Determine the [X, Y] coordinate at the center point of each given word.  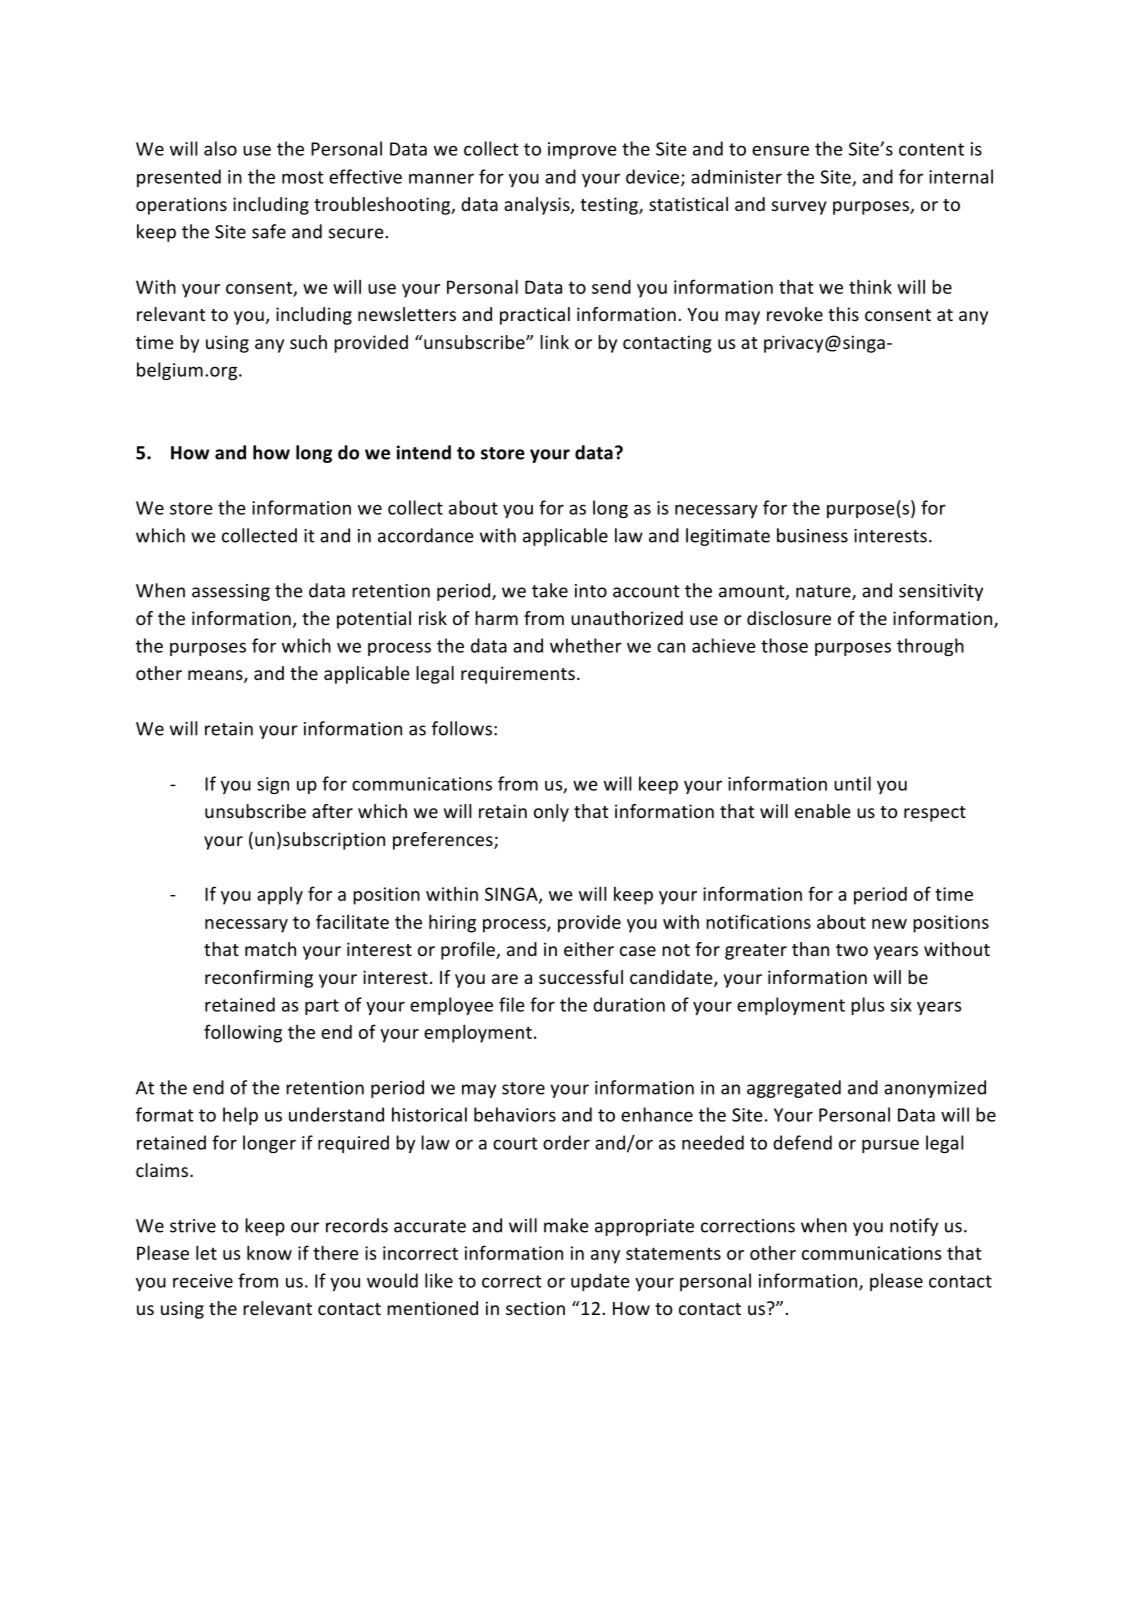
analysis [538, 206]
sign [273, 785]
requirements [518, 675]
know [269, 1252]
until [852, 783]
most [303, 177]
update [600, 1282]
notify [914, 1227]
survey [799, 208]
